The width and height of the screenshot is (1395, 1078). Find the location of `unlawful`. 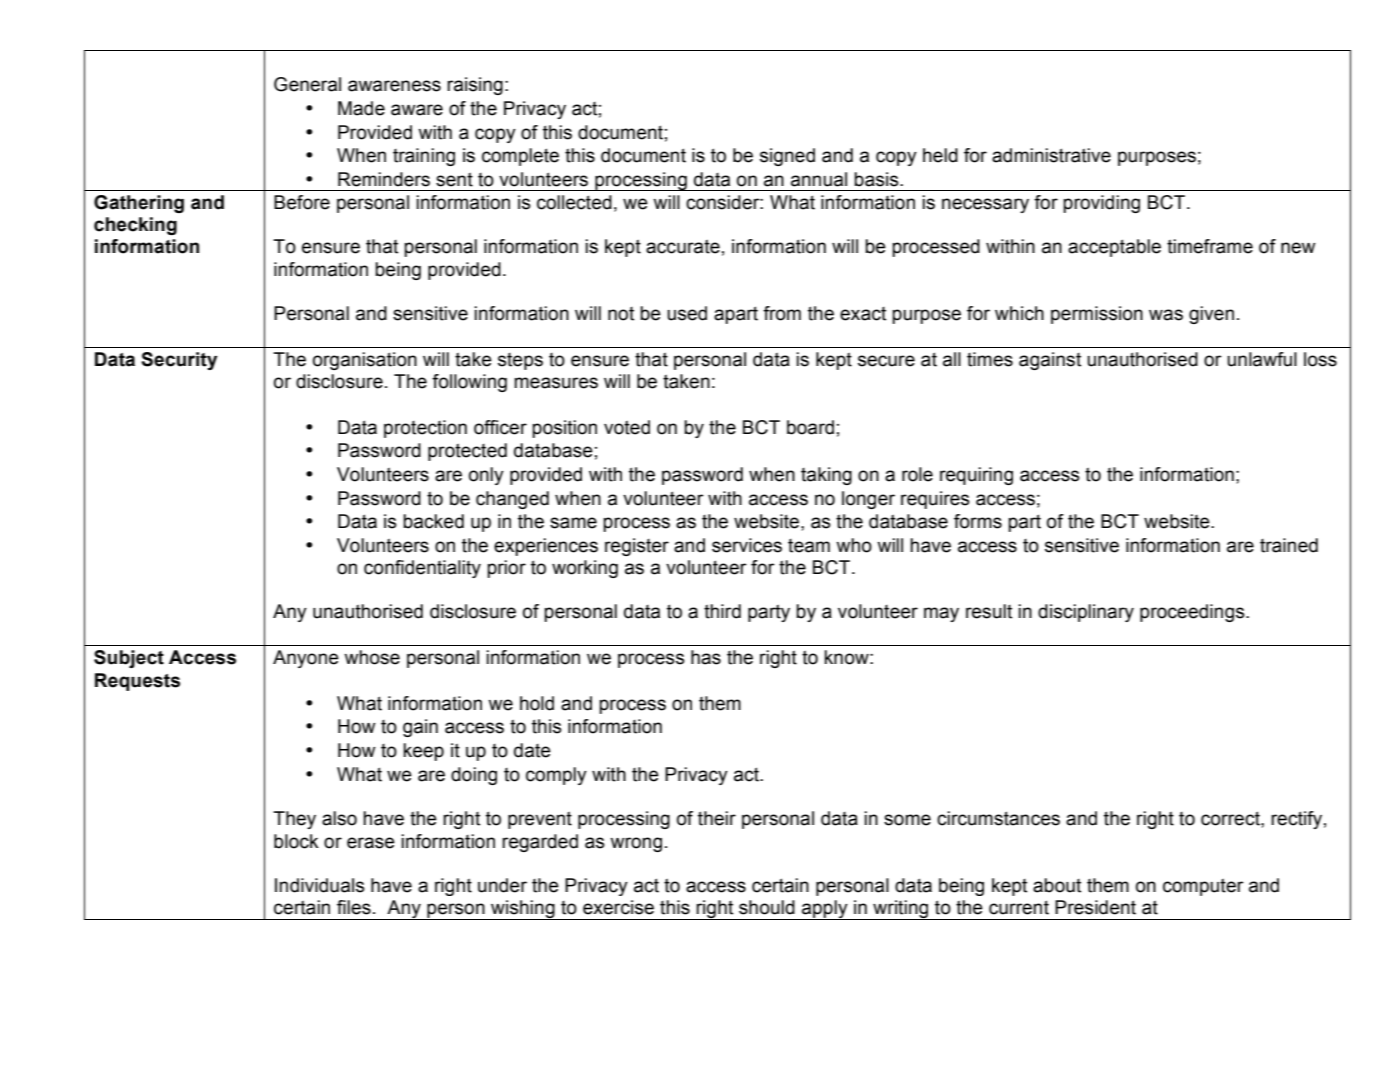

unlawful is located at coordinates (1262, 359).
